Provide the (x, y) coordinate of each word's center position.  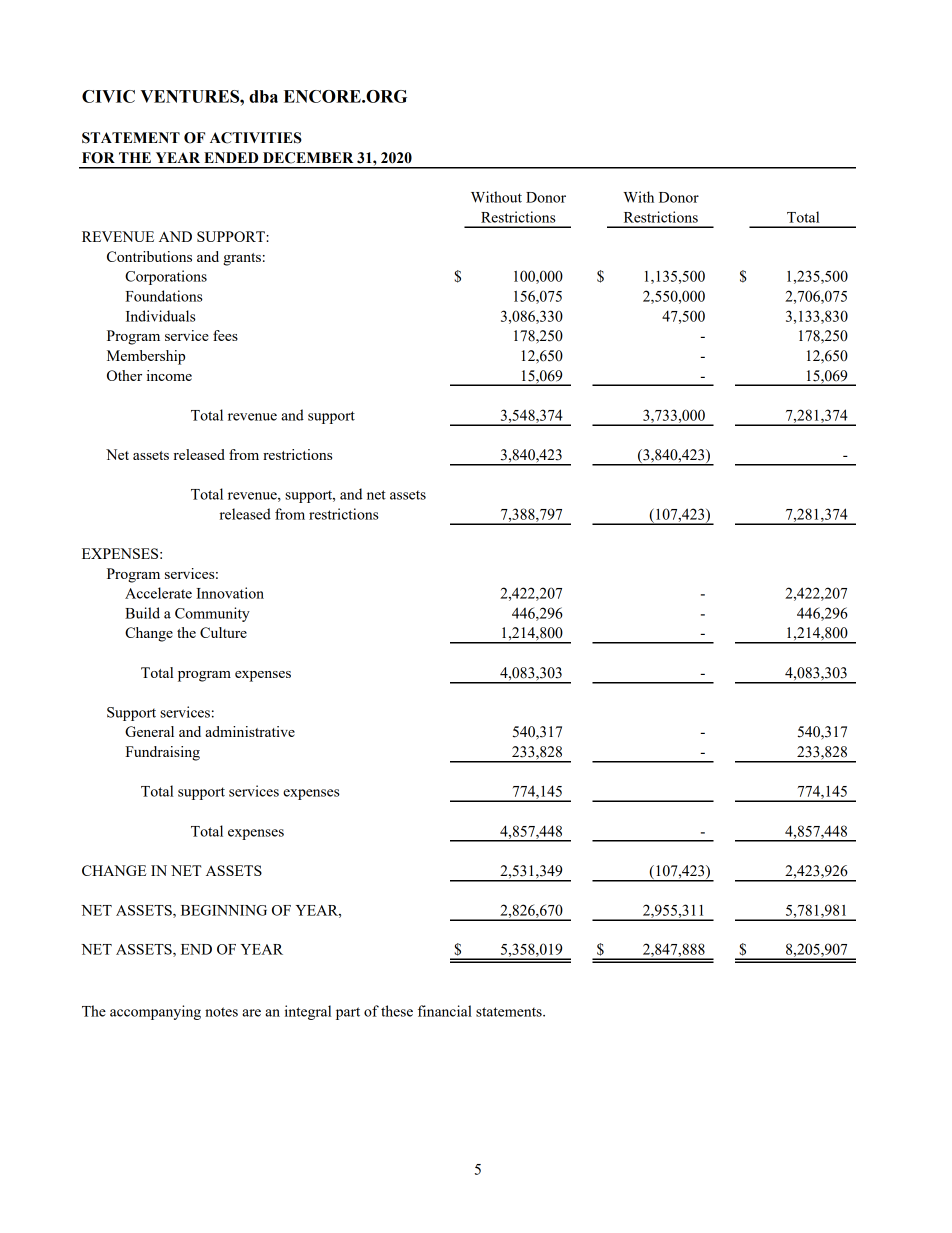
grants (242, 259)
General (149, 731)
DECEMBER (308, 158)
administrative (250, 731)
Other (124, 375)
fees (225, 335)
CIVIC (108, 96)
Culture (223, 632)
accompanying (155, 1012)
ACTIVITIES (256, 138)
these (397, 1011)
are (251, 1013)
